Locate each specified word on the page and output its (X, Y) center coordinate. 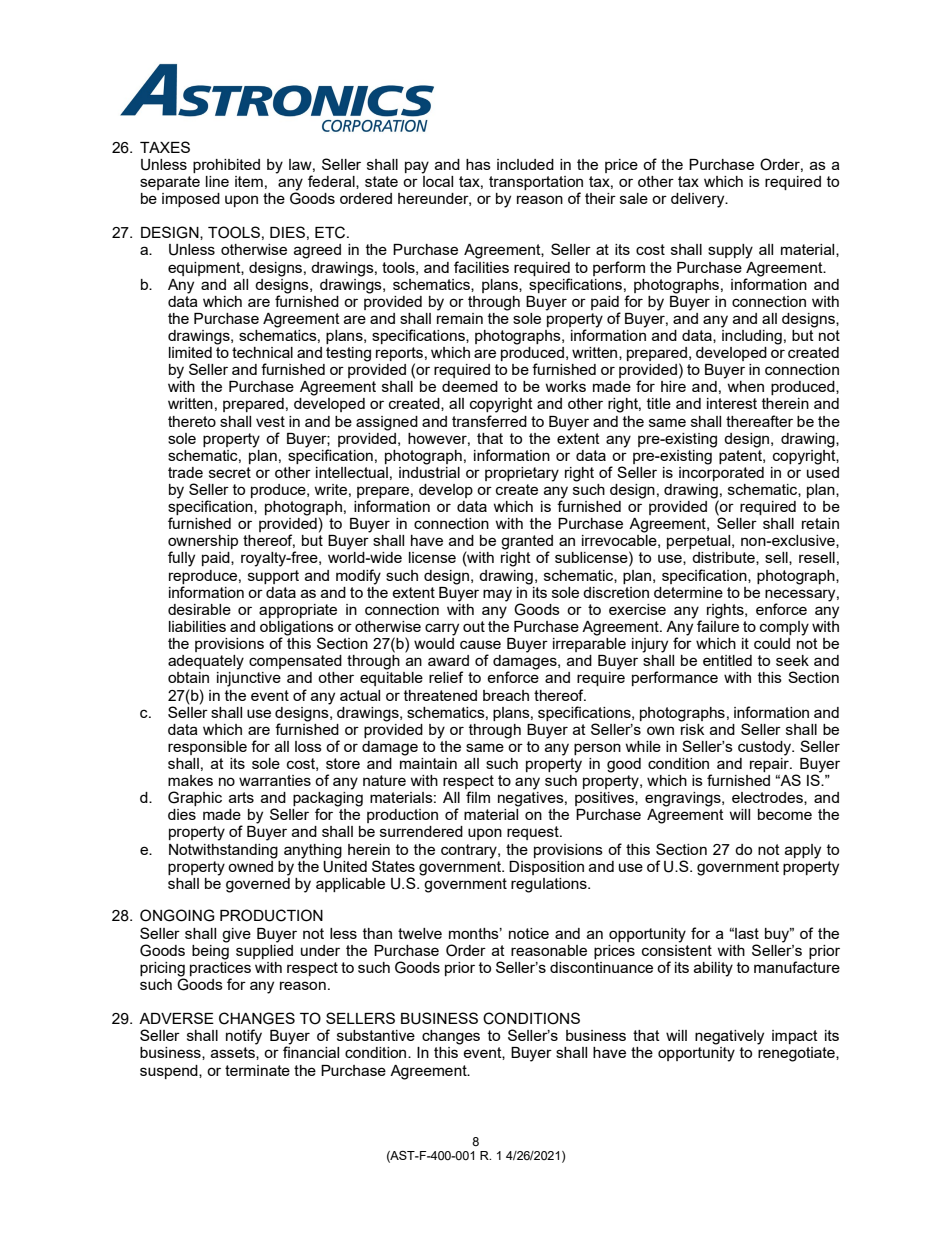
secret (230, 472)
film (478, 797)
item (249, 181)
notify (244, 1037)
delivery (699, 200)
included (525, 164)
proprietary (522, 474)
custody (766, 748)
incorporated (721, 472)
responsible (207, 748)
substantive (376, 1035)
